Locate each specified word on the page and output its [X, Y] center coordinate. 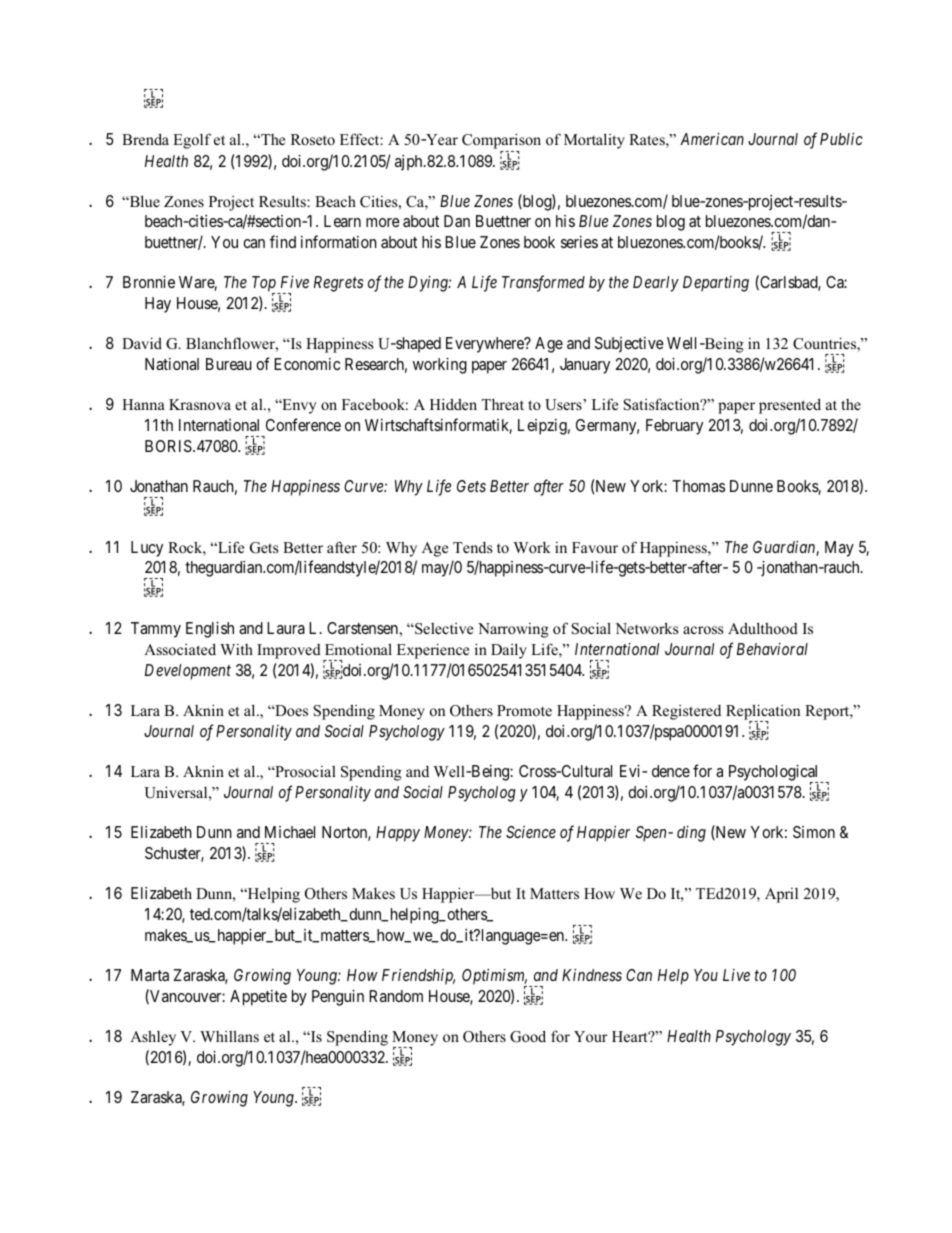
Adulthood [763, 628]
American [712, 139]
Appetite [258, 998]
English [210, 630]
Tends [472, 547]
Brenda [145, 139]
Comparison [501, 142]
